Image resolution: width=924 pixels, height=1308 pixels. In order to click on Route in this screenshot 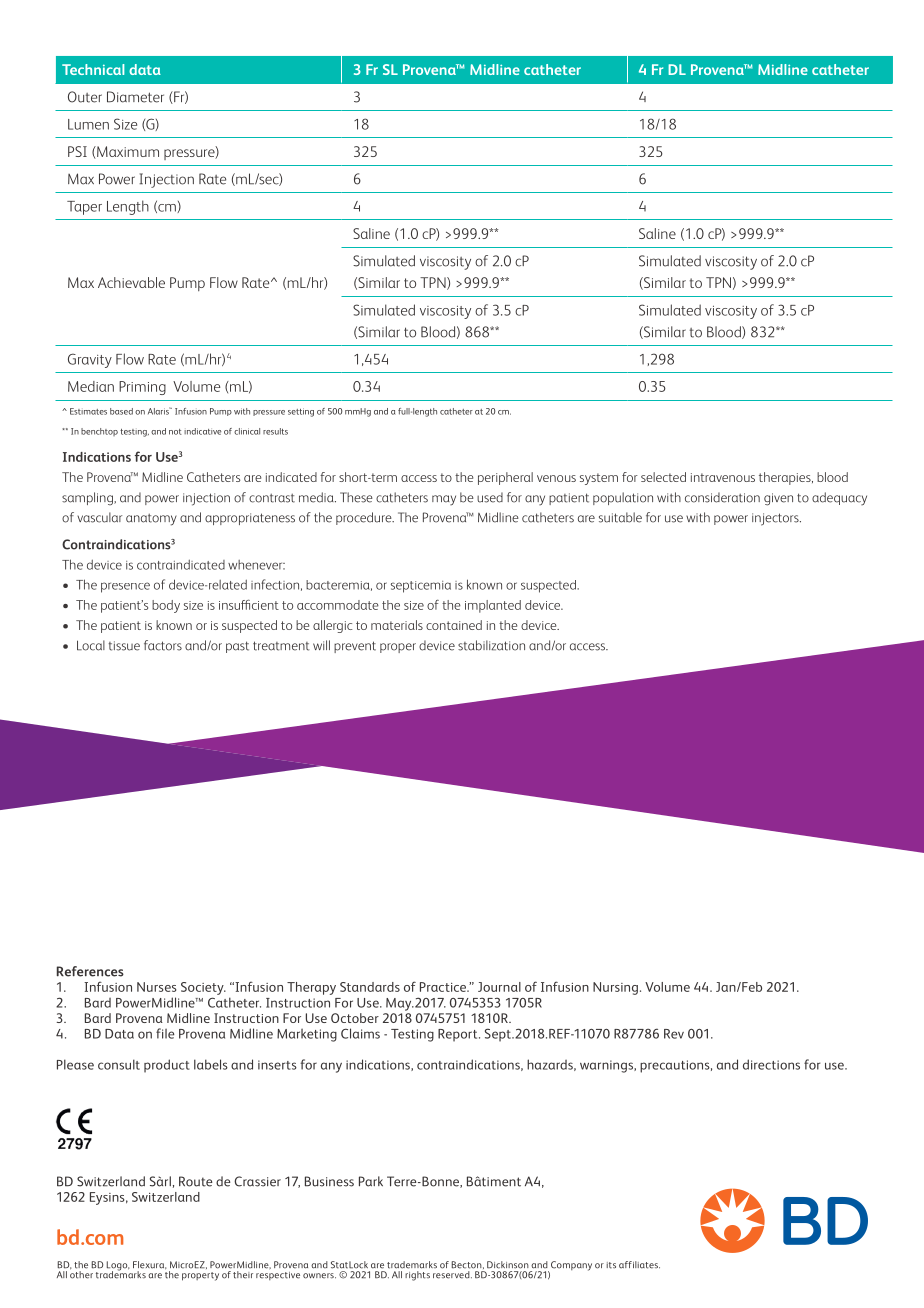, I will do `click(195, 1181)`.
